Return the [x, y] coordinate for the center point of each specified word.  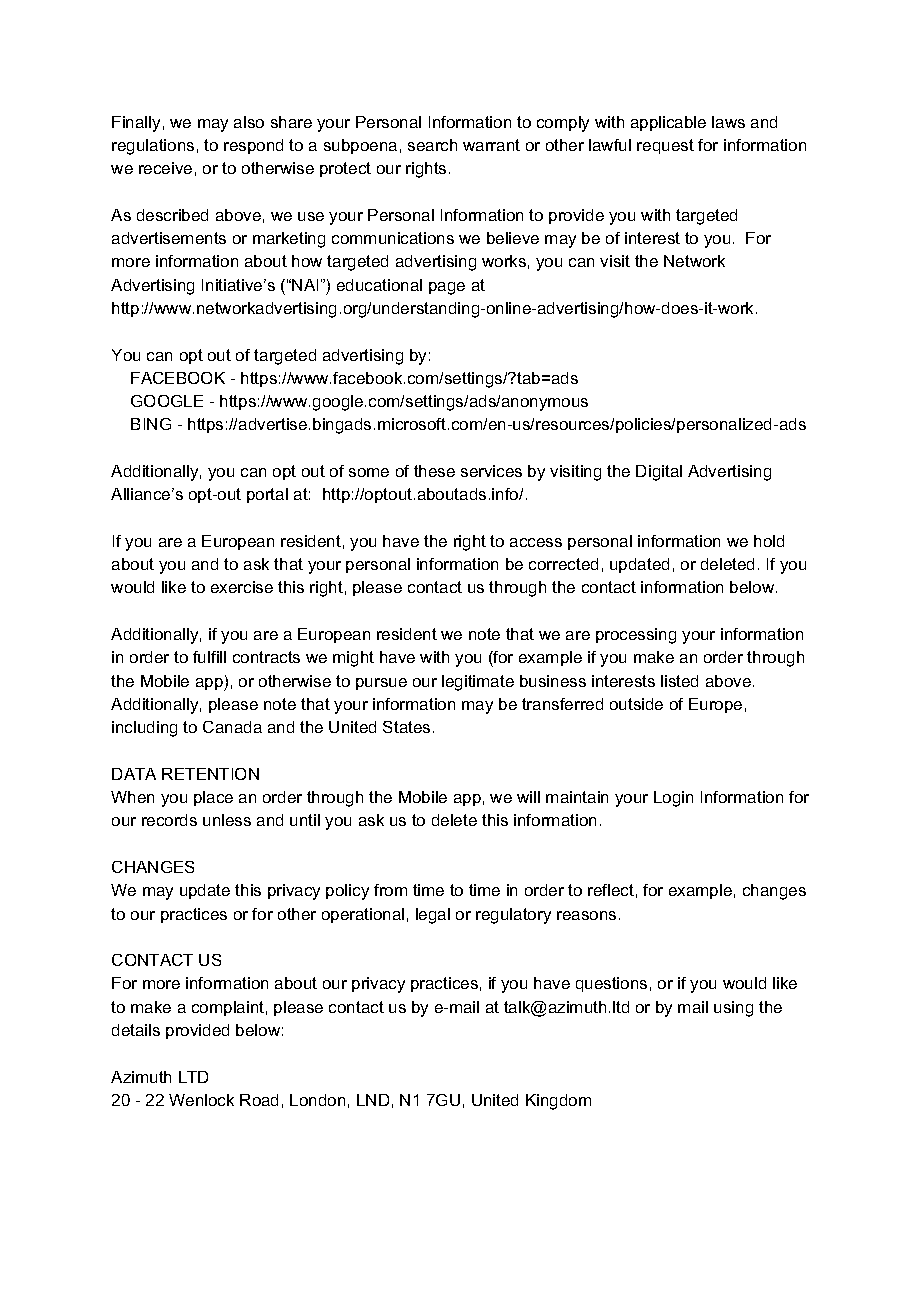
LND [373, 1100]
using [733, 1009]
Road [259, 1100]
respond [253, 146]
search [432, 145]
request [665, 146]
